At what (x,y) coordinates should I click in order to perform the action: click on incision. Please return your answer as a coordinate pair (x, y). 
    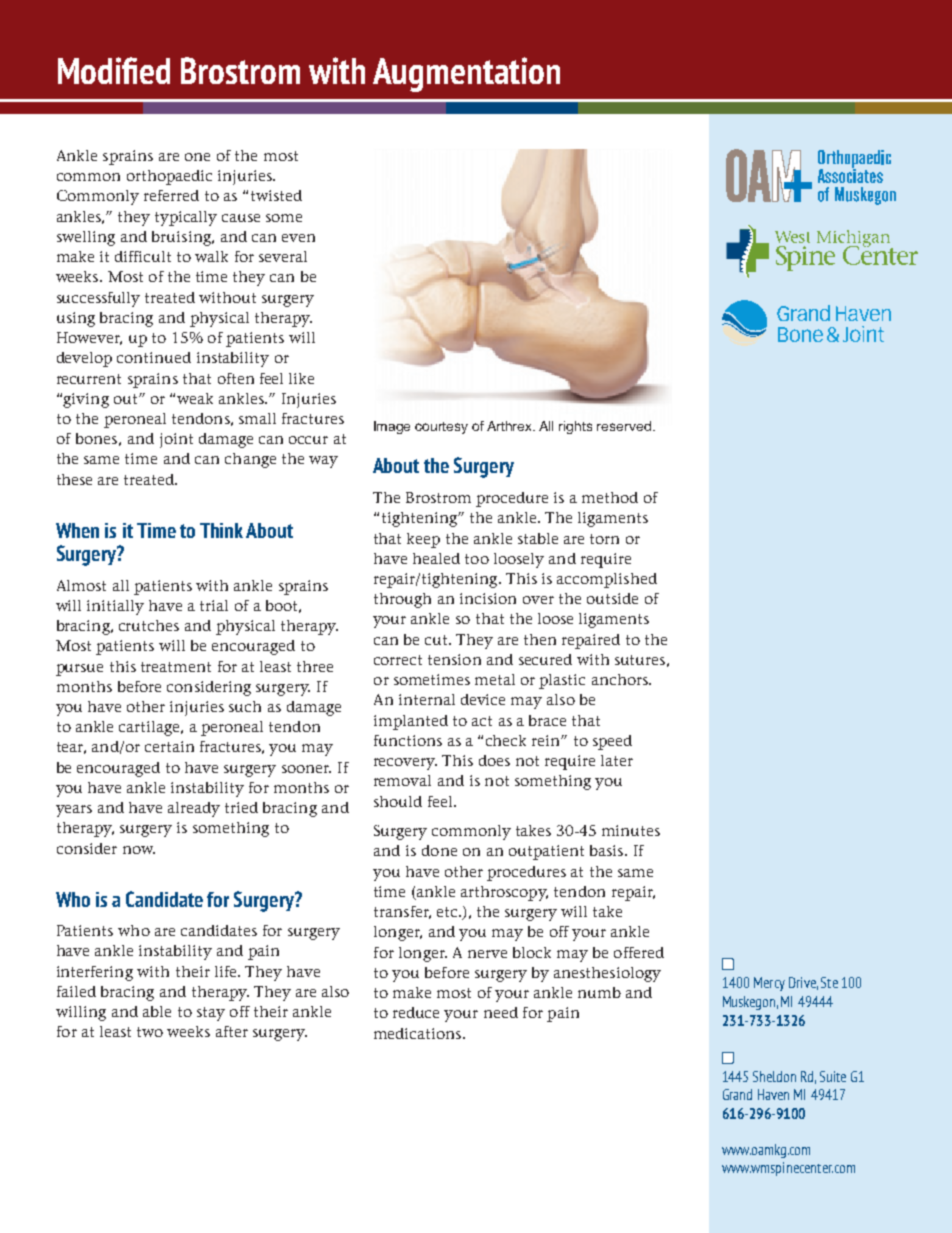
    Looking at the image, I should click on (488, 598).
